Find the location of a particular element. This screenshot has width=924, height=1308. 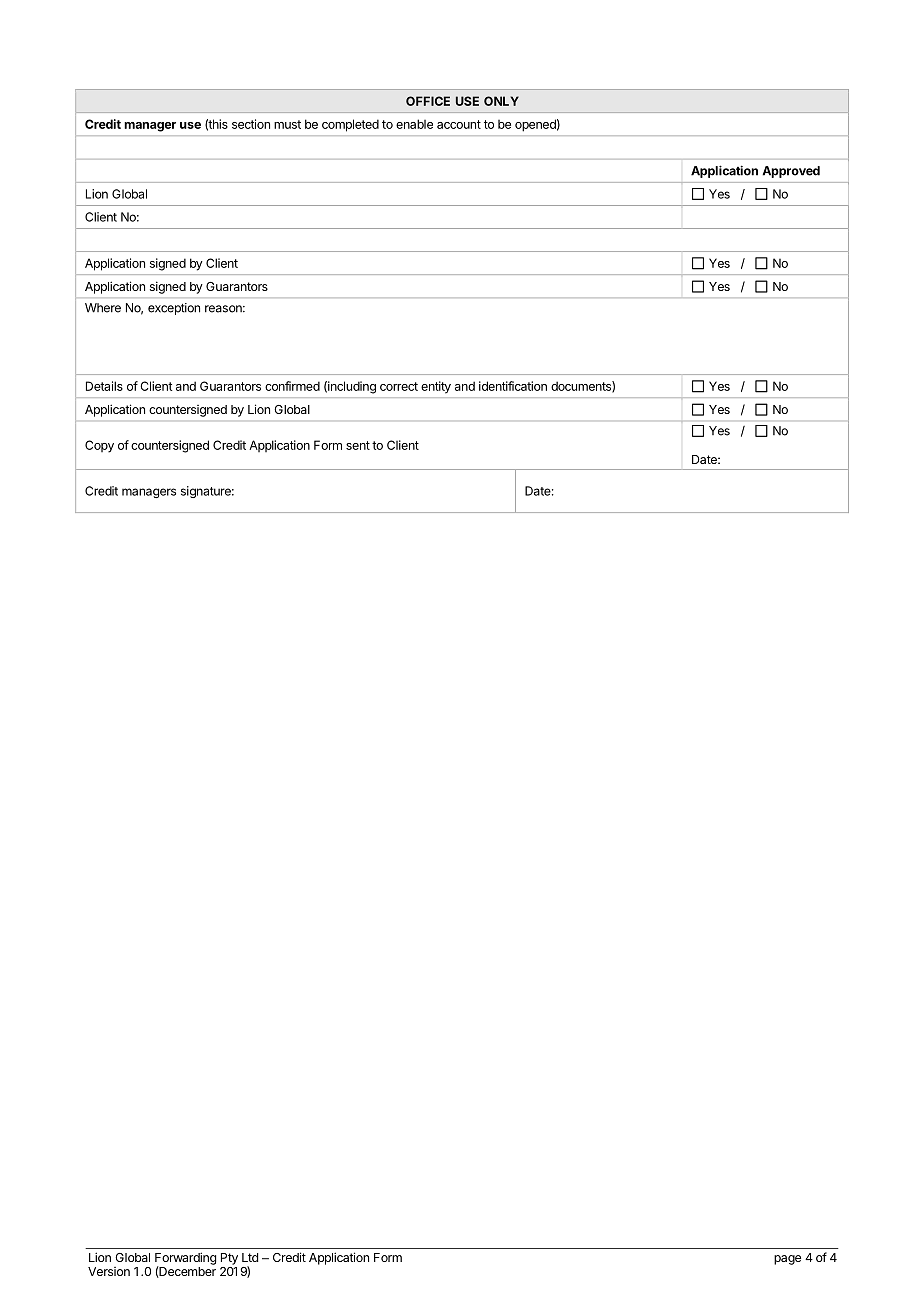

section is located at coordinates (251, 124).
